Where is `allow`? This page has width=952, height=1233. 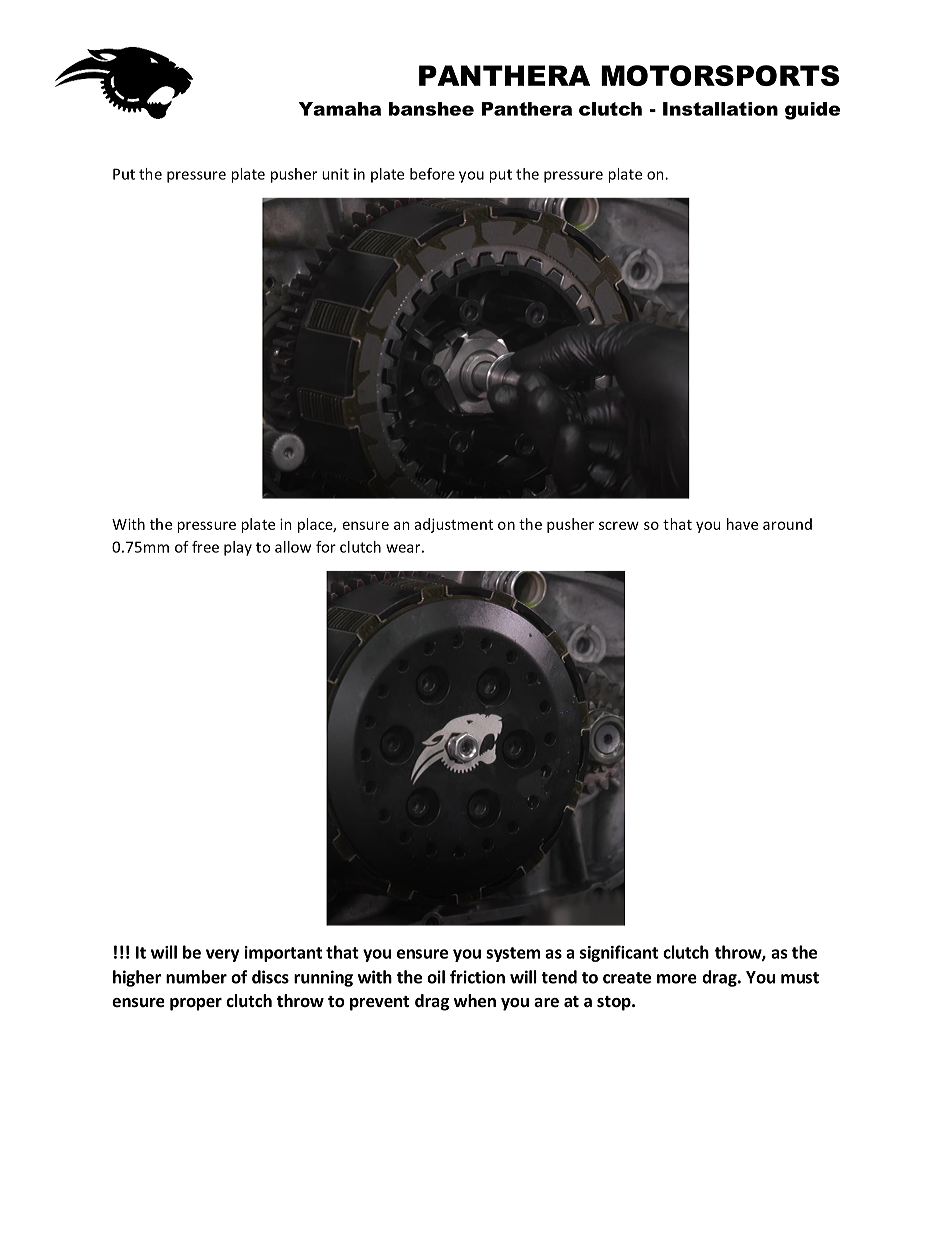
allow is located at coordinates (293, 547).
